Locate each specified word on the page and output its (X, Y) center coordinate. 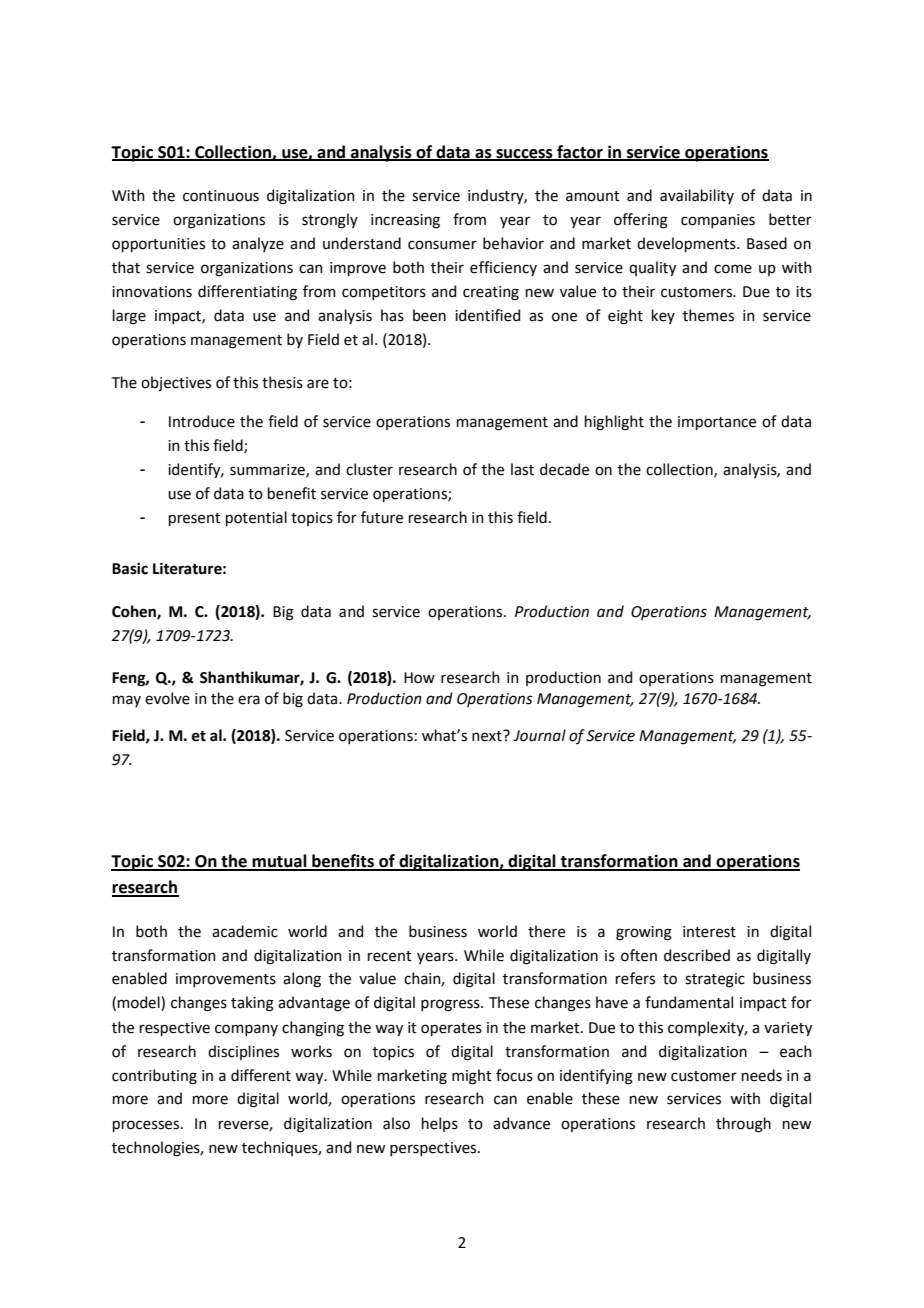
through (743, 1125)
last (522, 469)
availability (697, 196)
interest (709, 932)
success (524, 154)
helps (440, 1124)
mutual (280, 862)
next (488, 736)
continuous (221, 196)
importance (717, 423)
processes (147, 1126)
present (195, 519)
